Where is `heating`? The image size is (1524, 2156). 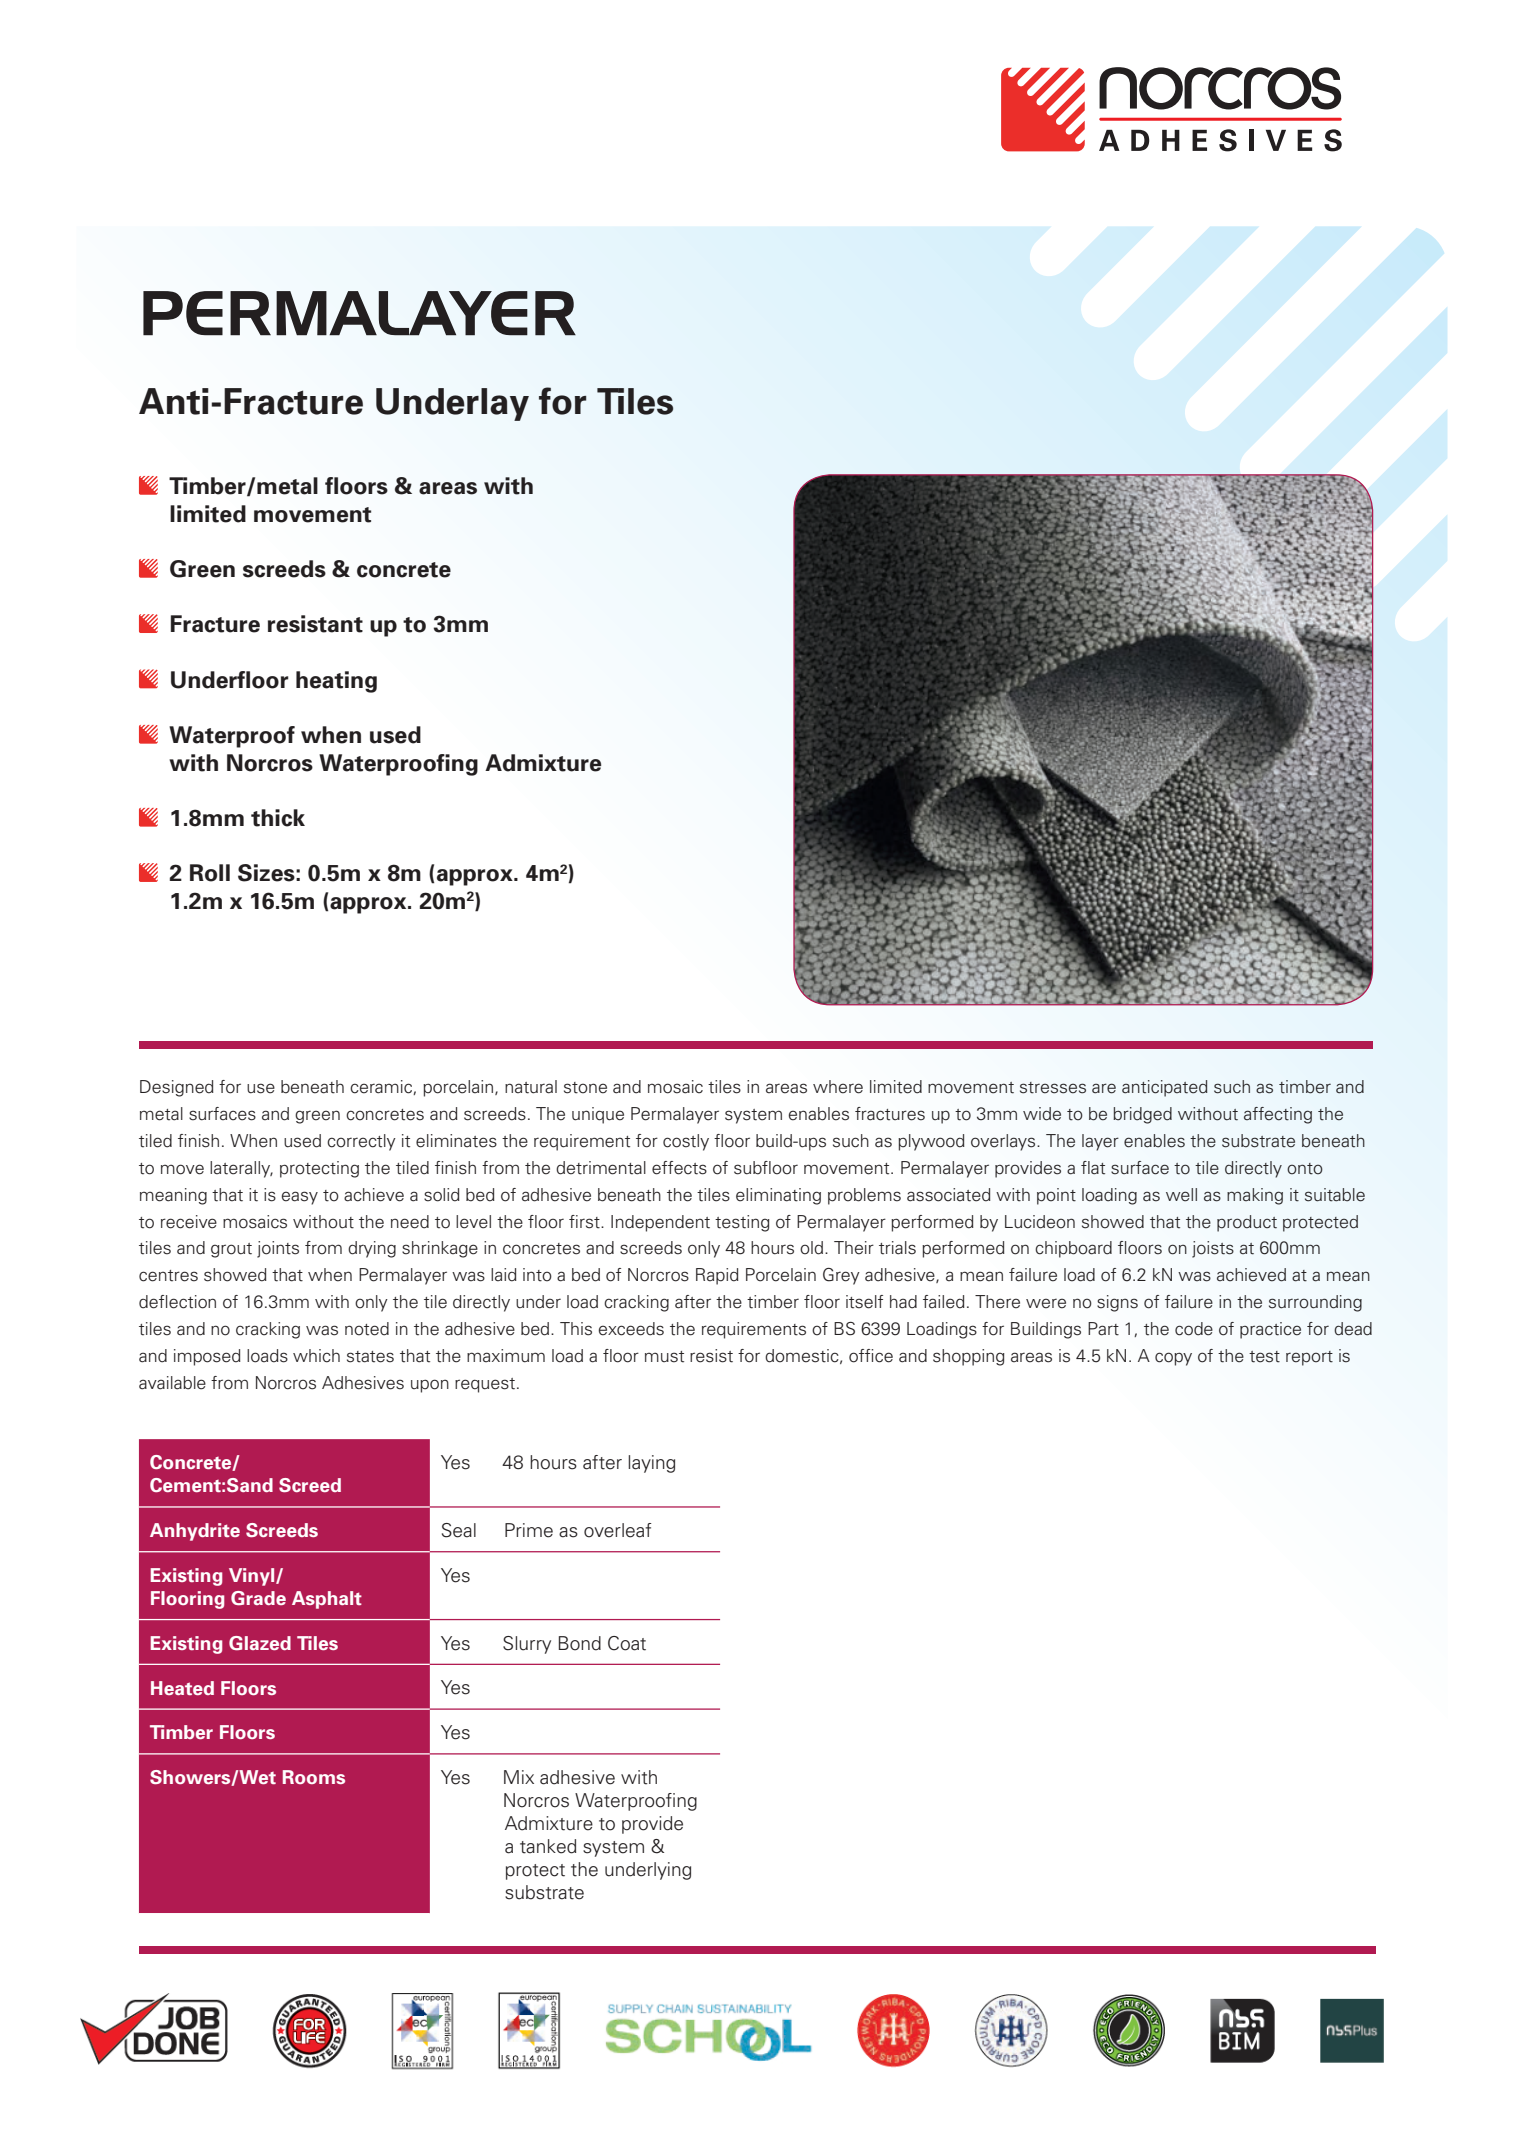
heating is located at coordinates (336, 682).
